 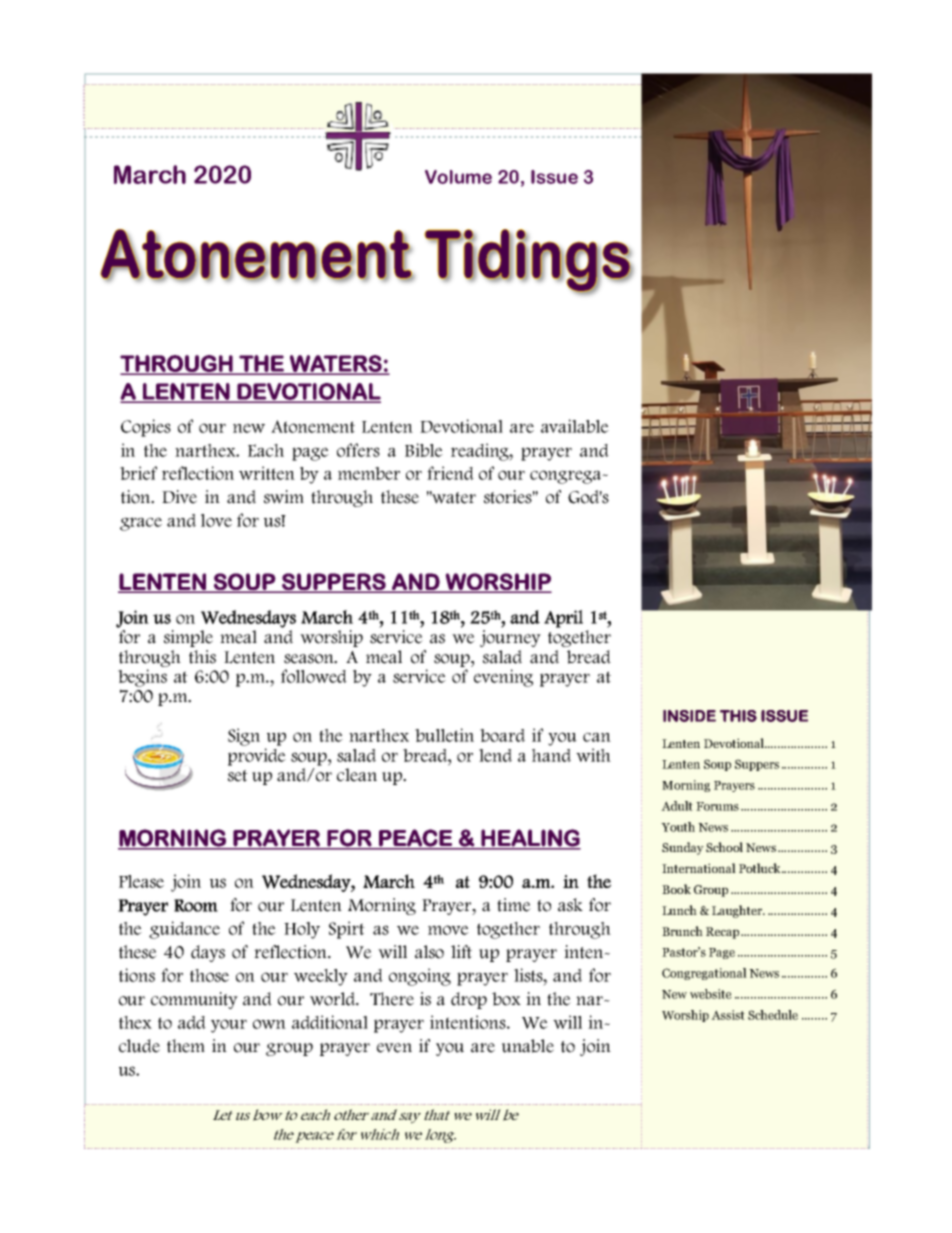 I want to click on Volume, so click(x=458, y=177).
